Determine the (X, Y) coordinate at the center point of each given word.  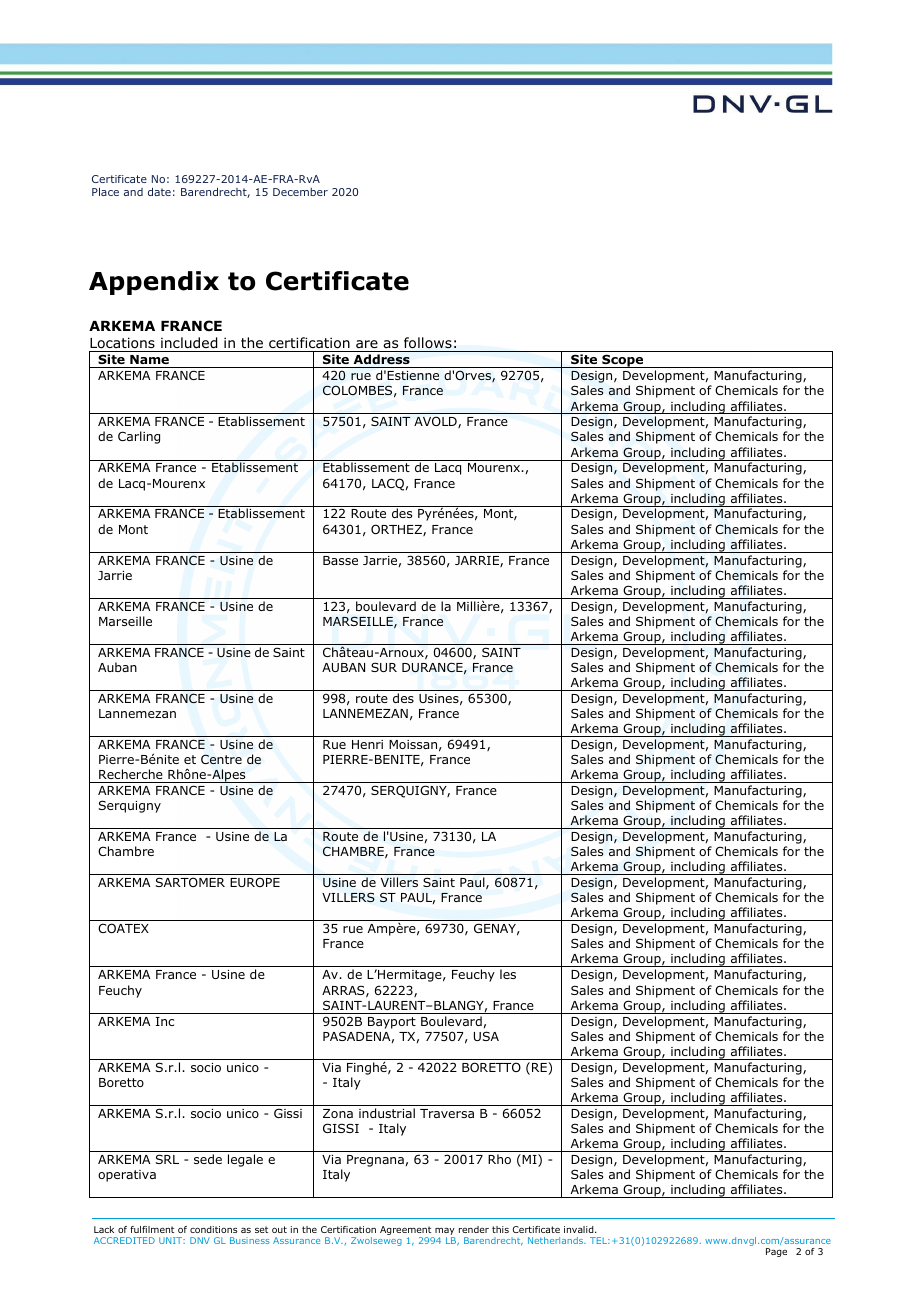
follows (428, 342)
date (159, 192)
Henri (367, 744)
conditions (213, 1229)
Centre (221, 759)
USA (486, 1036)
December (300, 192)
